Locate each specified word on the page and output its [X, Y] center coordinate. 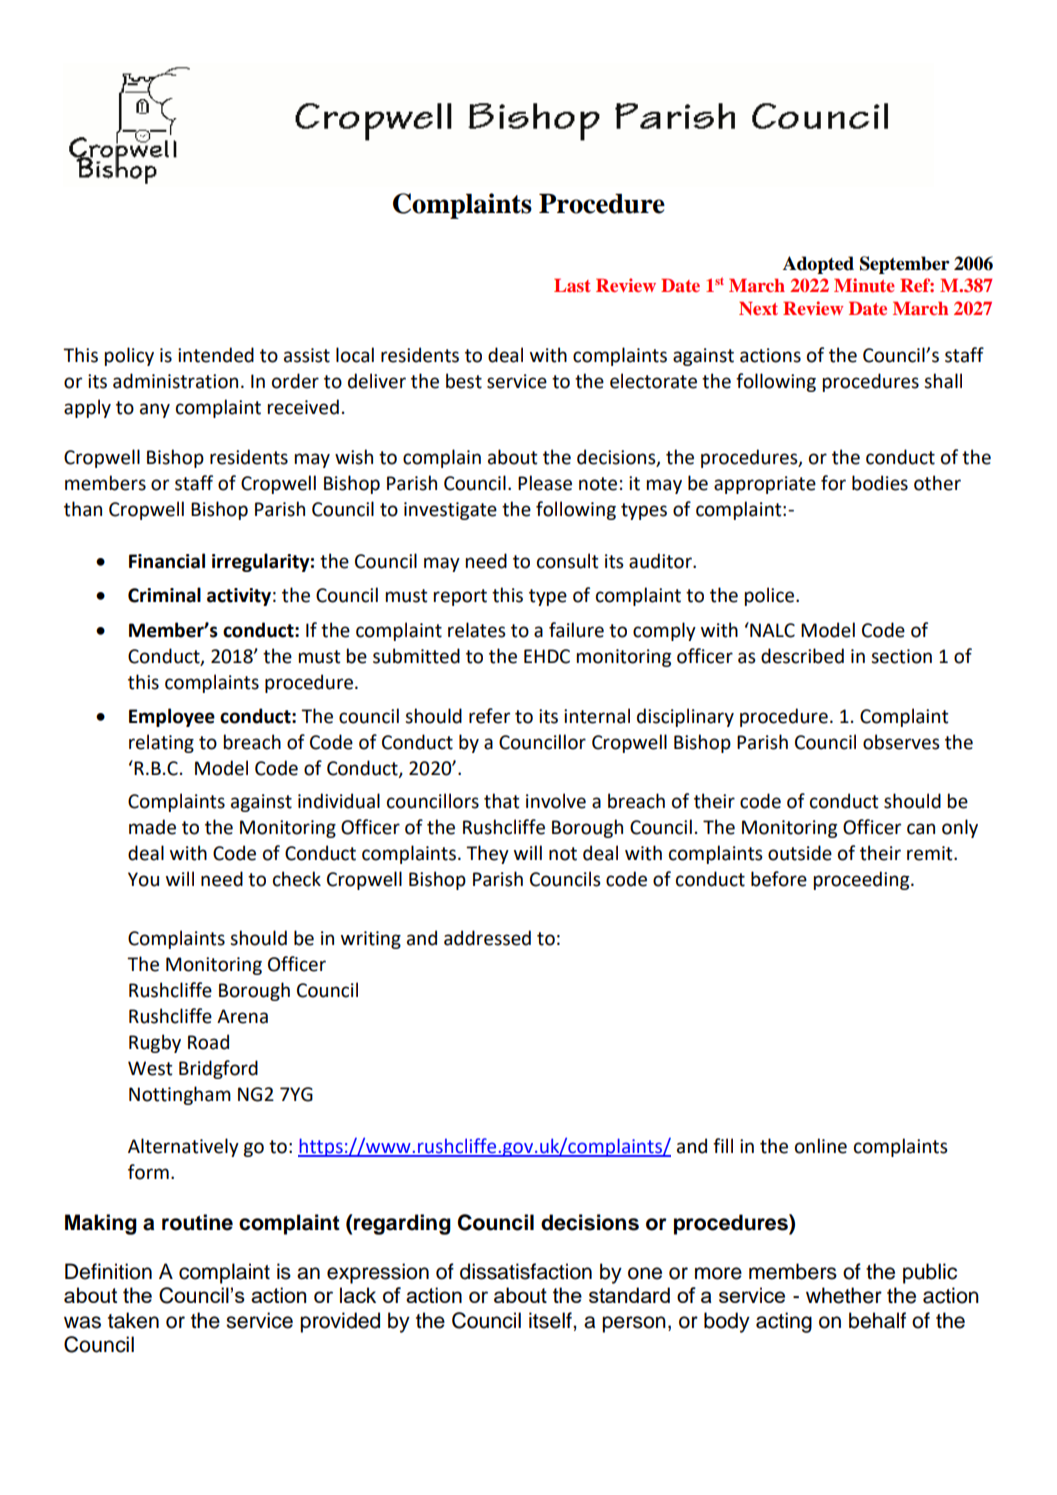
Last [572, 285]
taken [133, 1320]
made [152, 827]
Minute [864, 285]
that [502, 801]
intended [216, 355]
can [921, 829]
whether [844, 1295]
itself [551, 1320]
